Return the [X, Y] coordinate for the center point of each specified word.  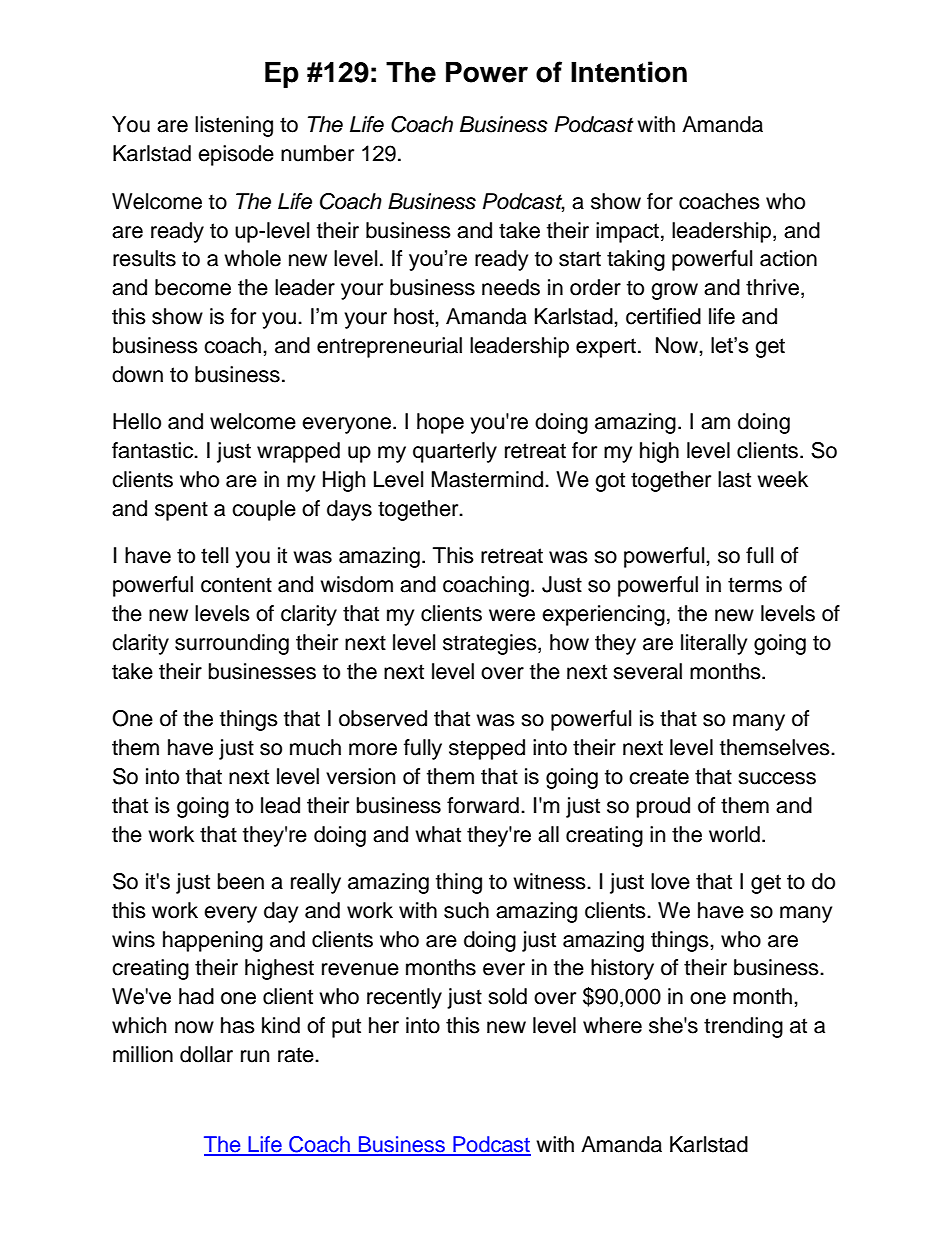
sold [507, 996]
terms [755, 585]
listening [234, 126]
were [512, 615]
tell [214, 555]
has [238, 1025]
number [317, 153]
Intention [629, 72]
